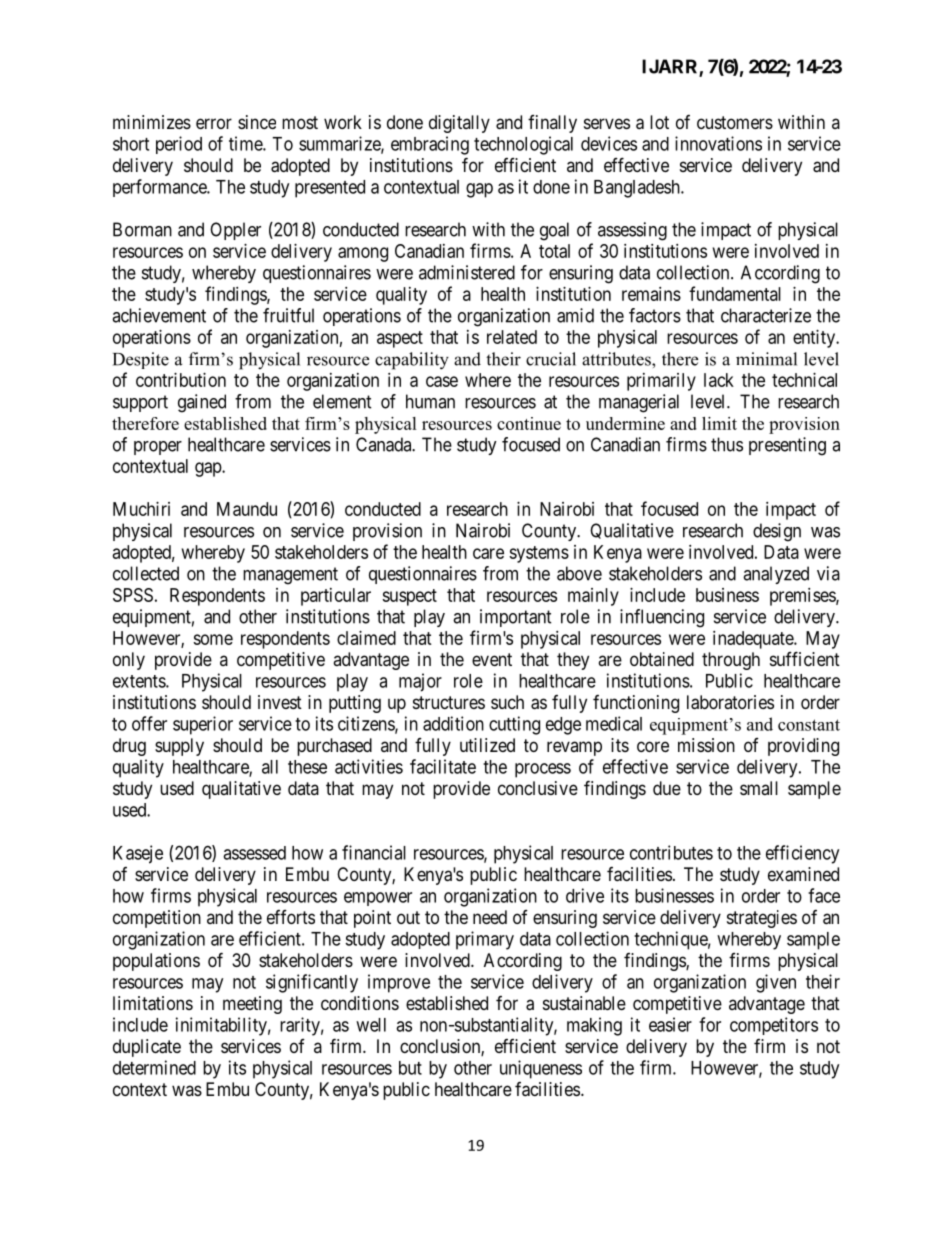 The height and width of the document is (1233, 952). Describe the element at coordinates (181, 380) in the document. I see `contribution` at that location.
